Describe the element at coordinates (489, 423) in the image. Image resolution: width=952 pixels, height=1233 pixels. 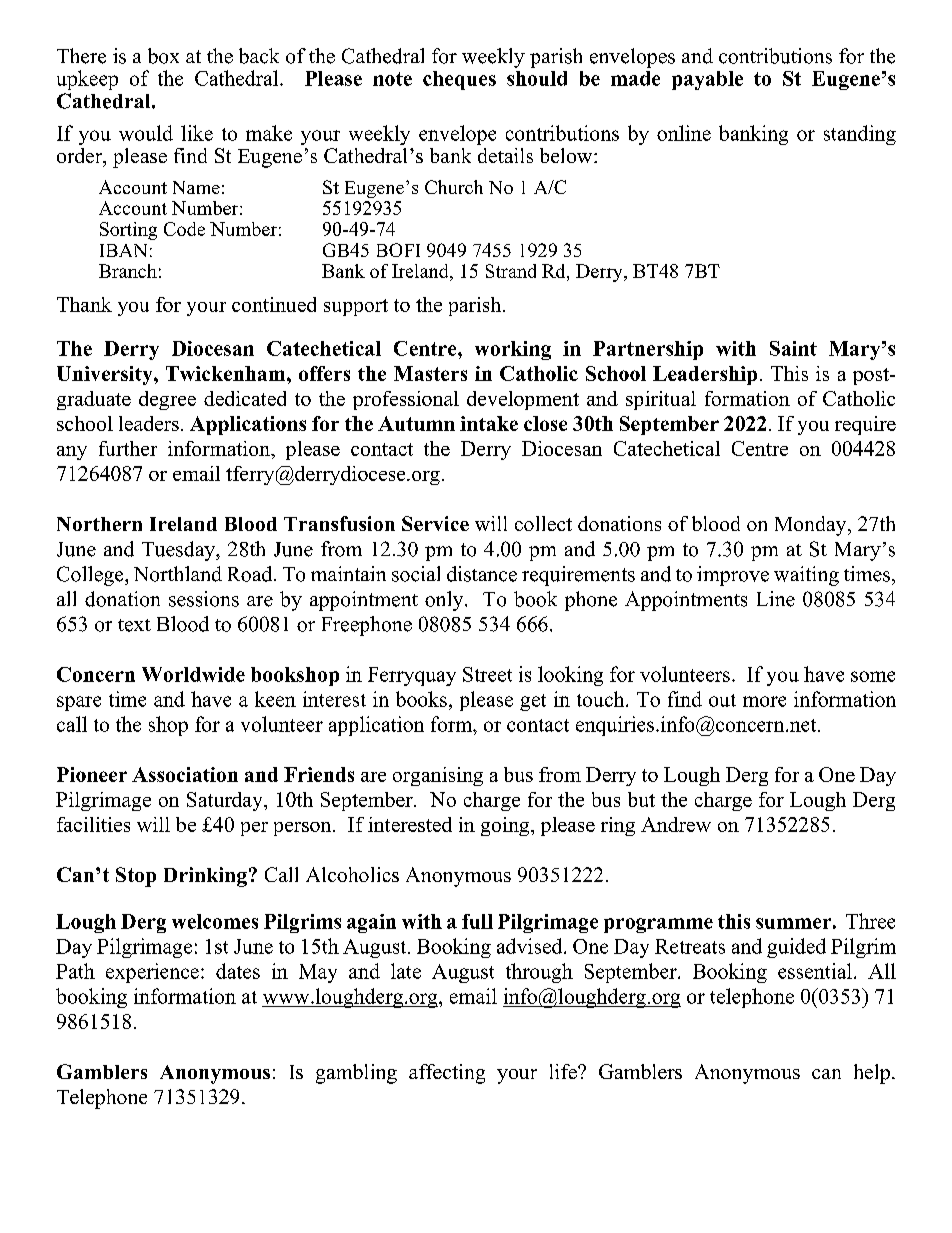
I see `intake` at that location.
